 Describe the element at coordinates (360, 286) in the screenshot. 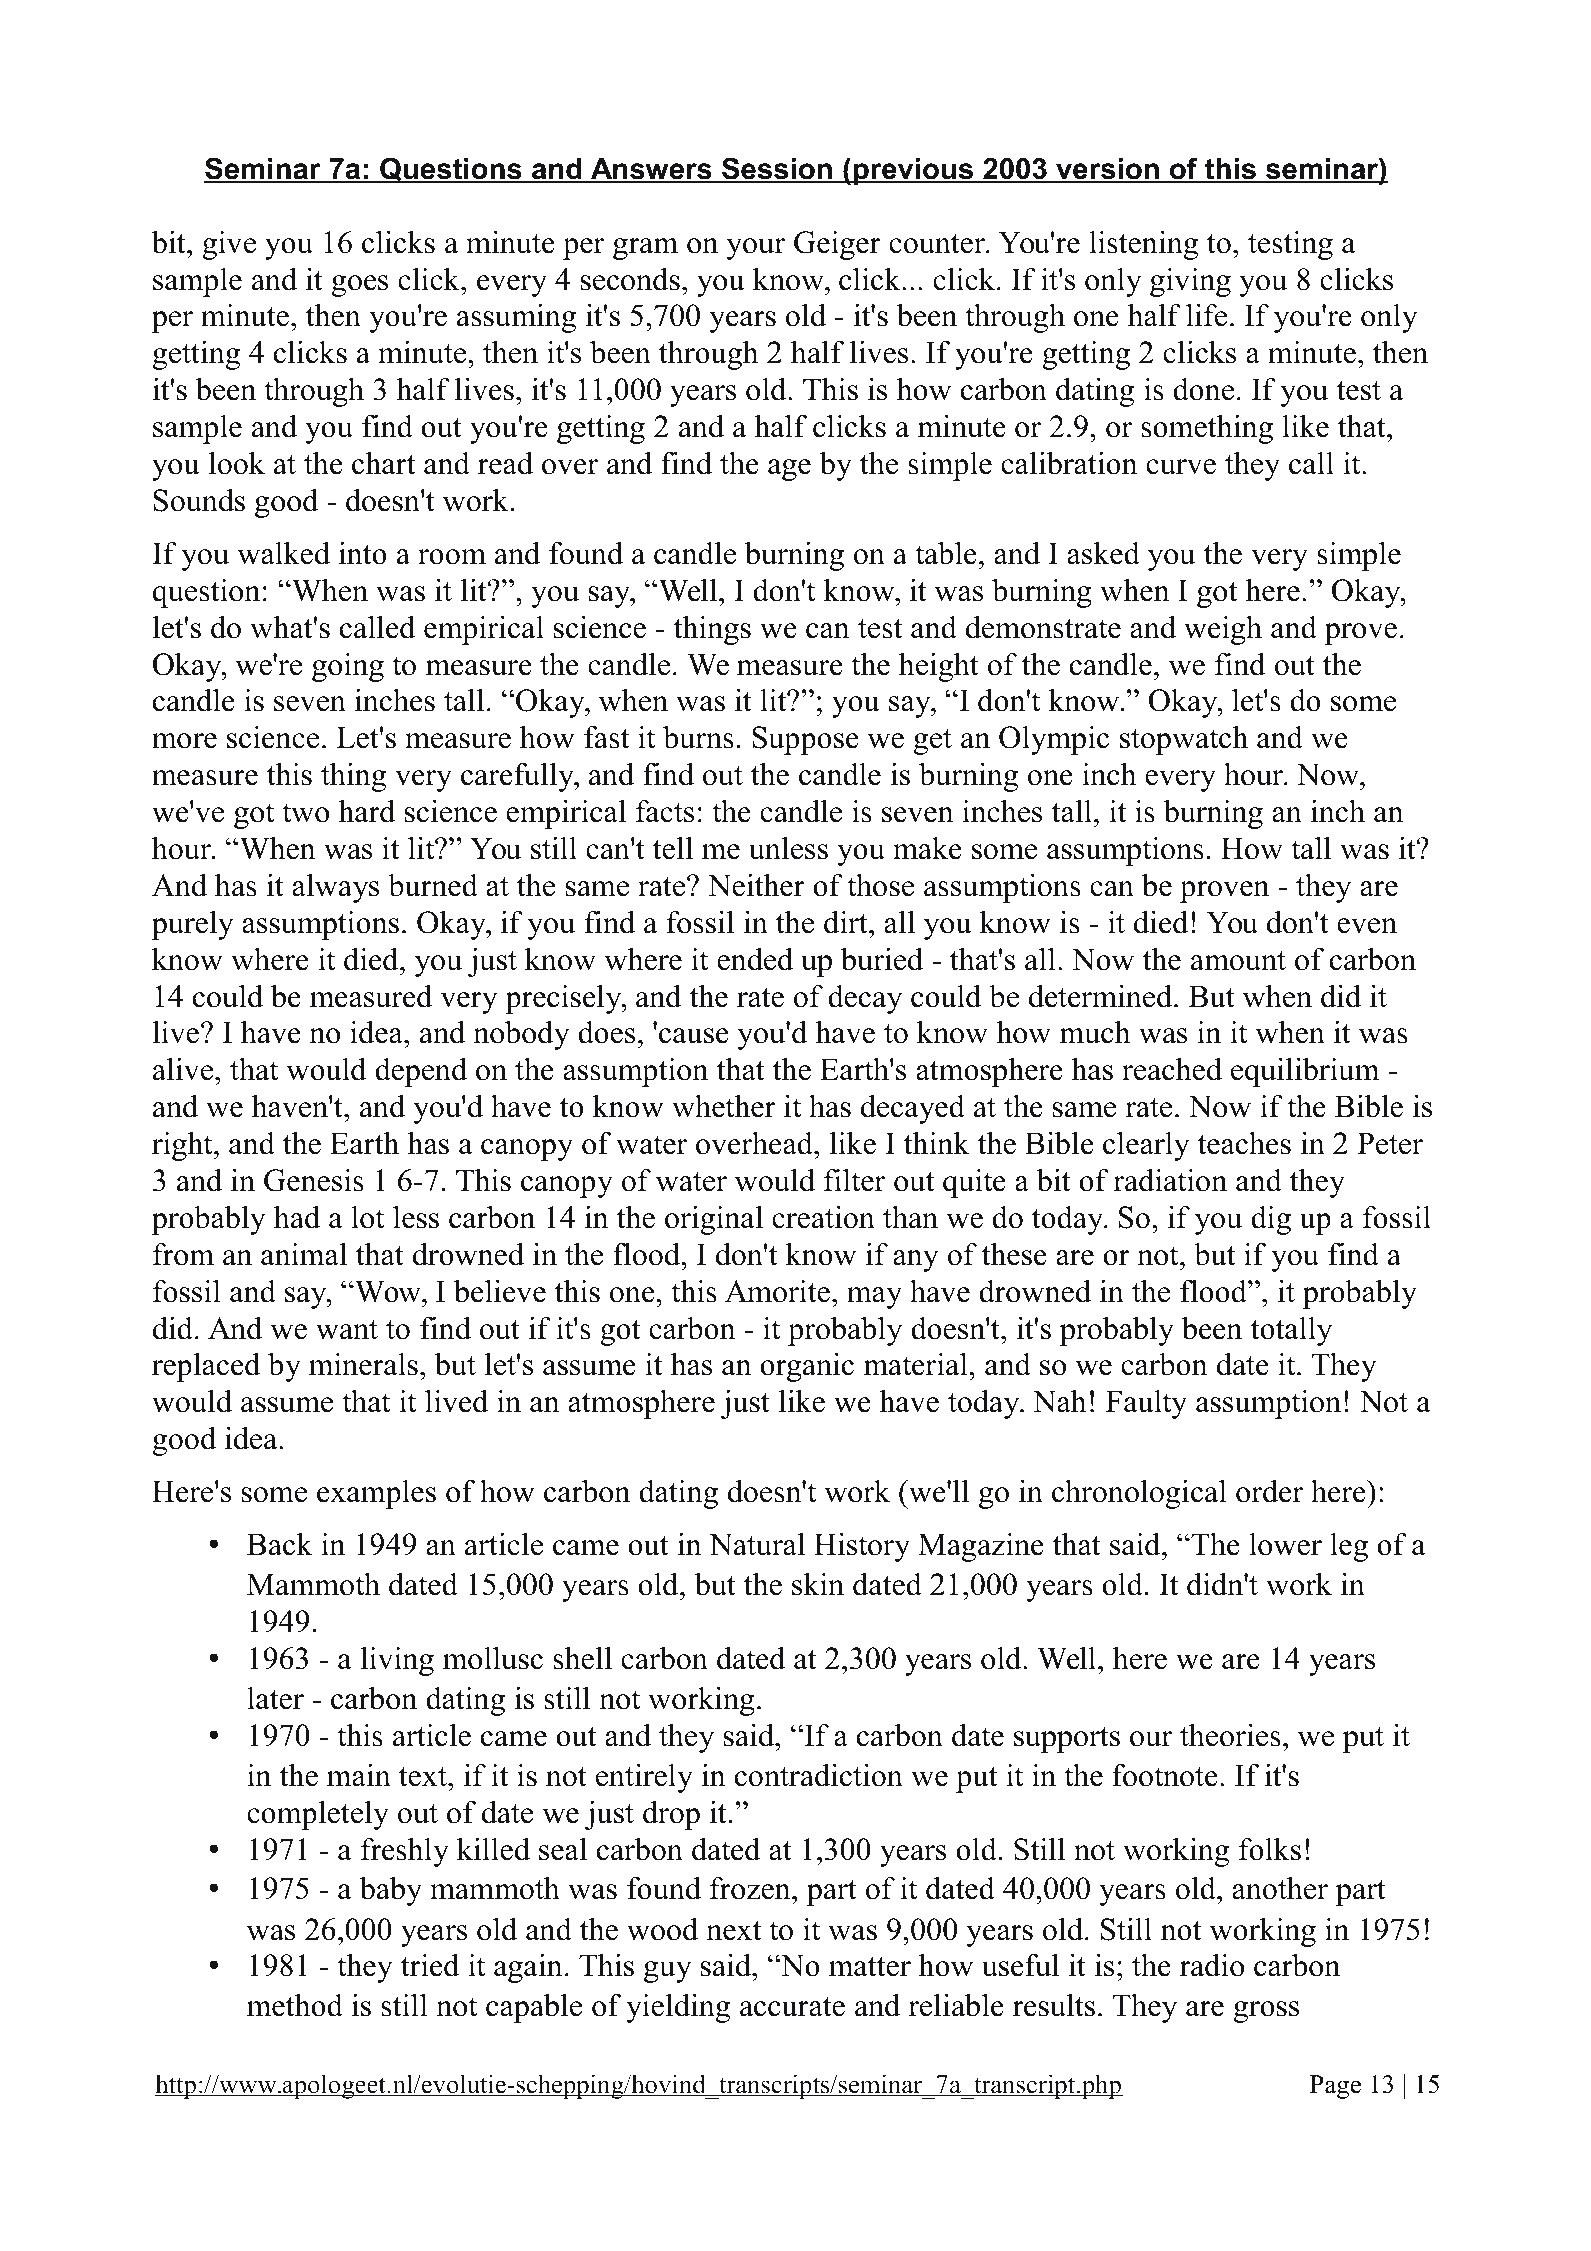

I see `goes` at that location.
